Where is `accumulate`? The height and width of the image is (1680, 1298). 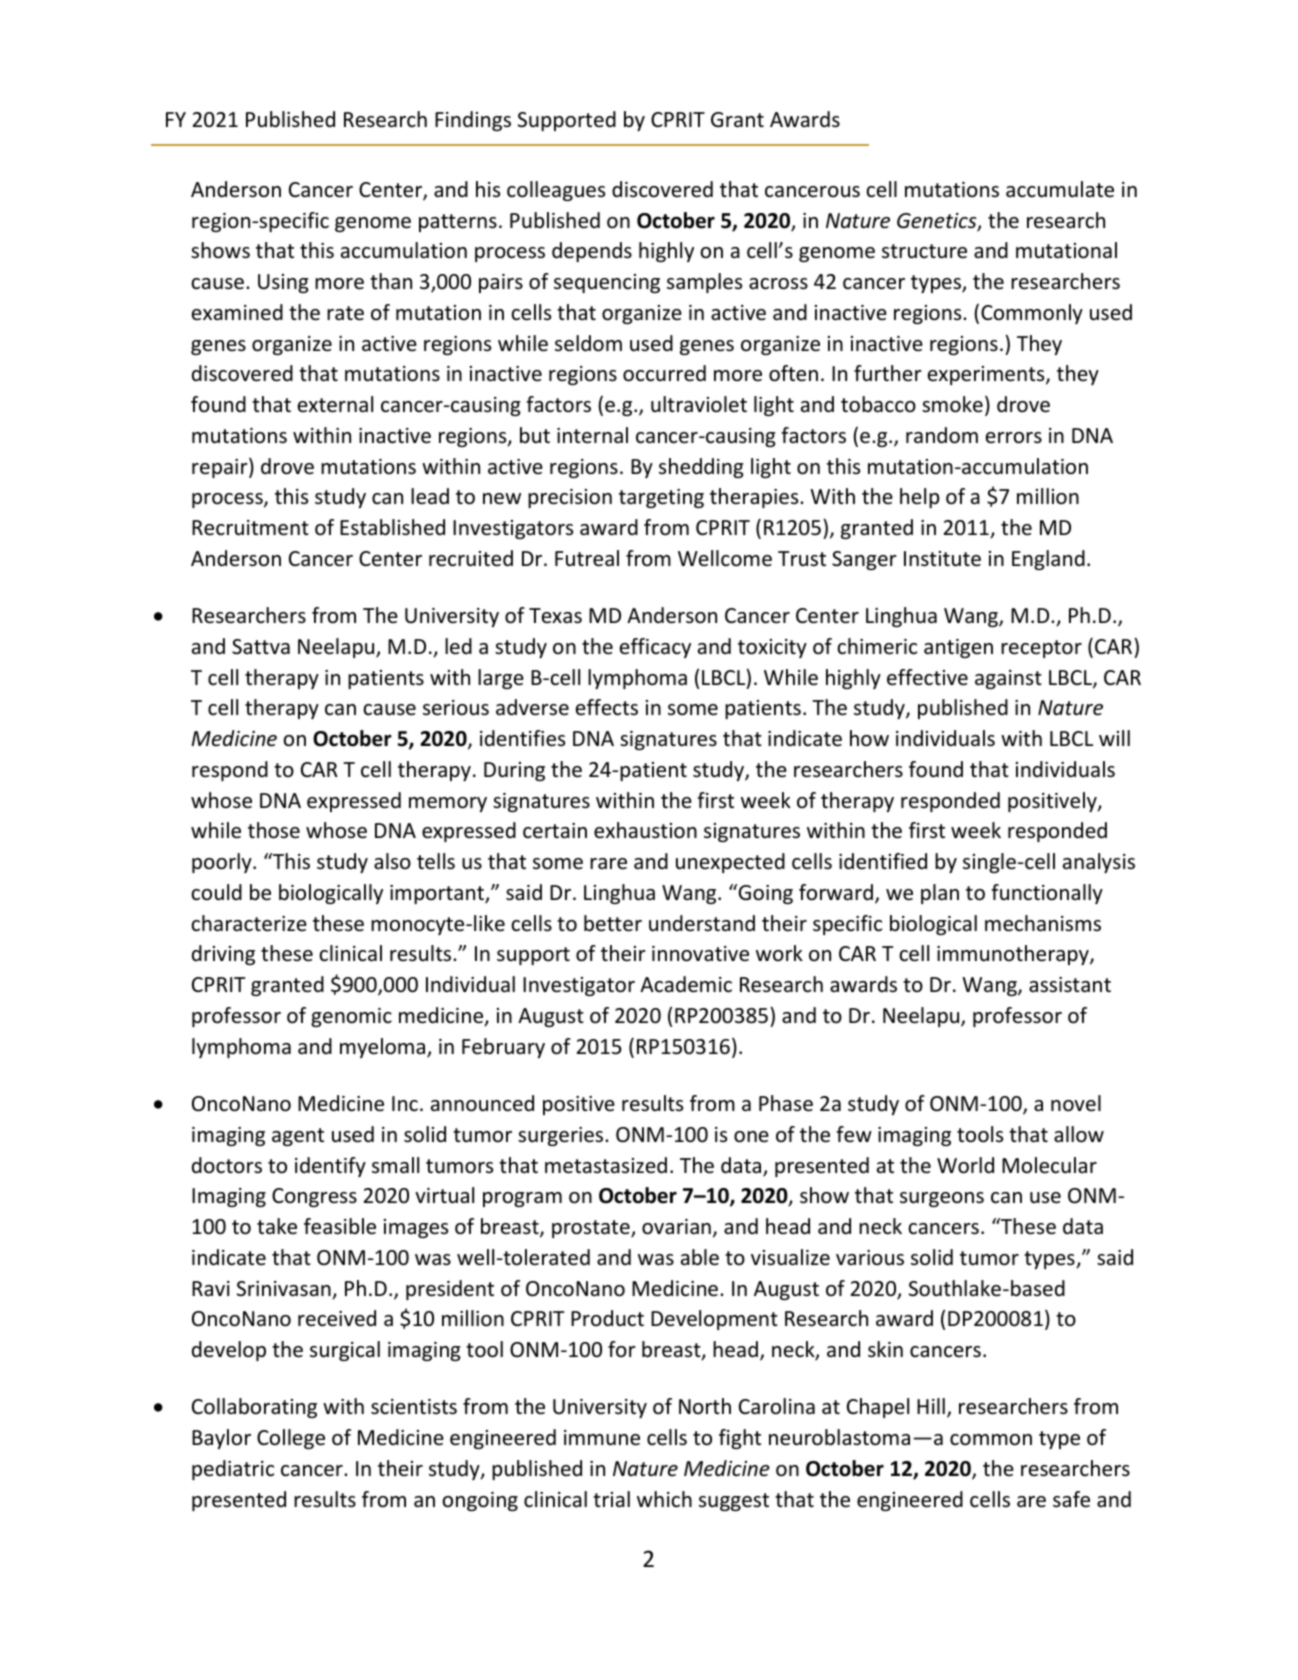
accumulate is located at coordinates (1060, 189).
